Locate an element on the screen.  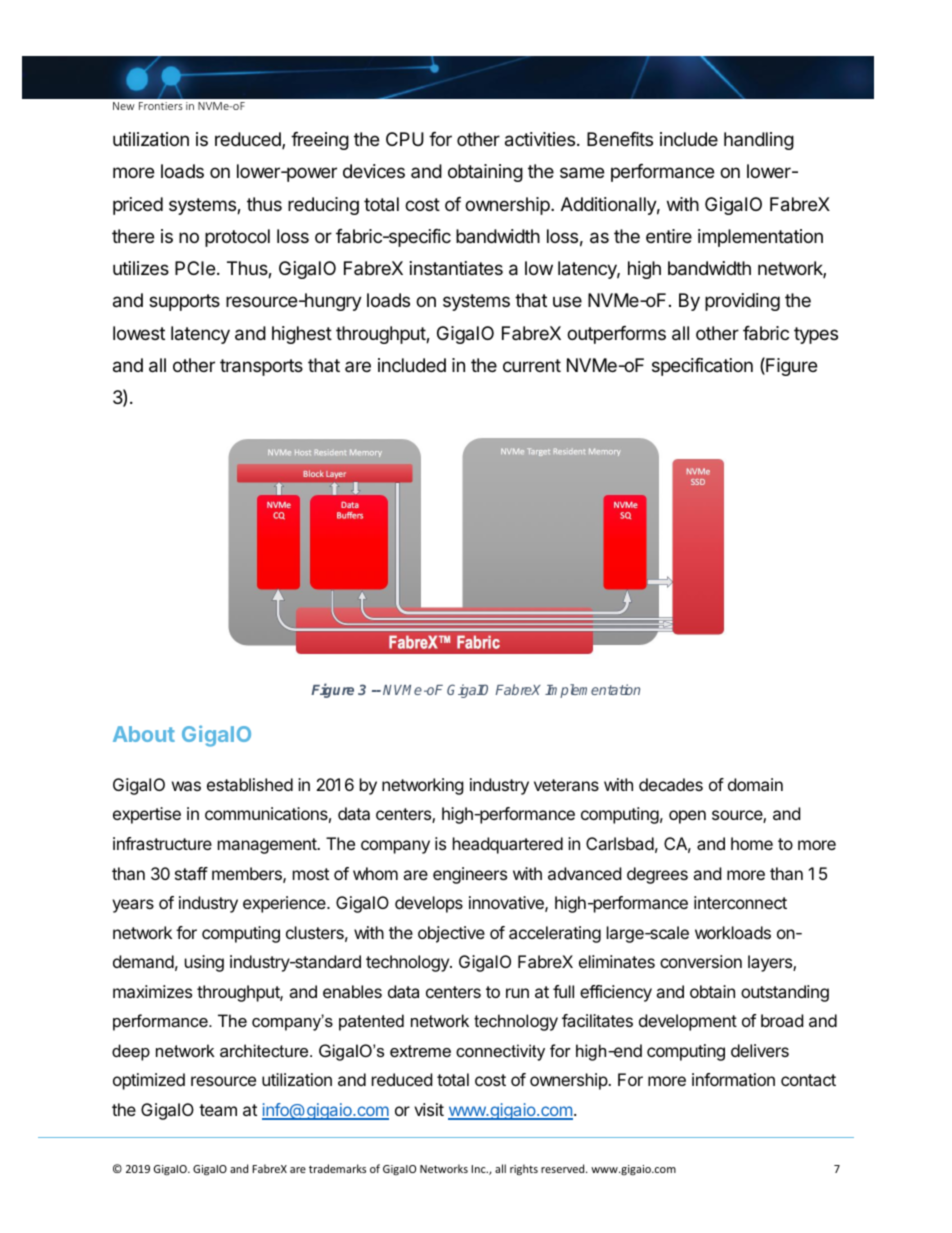
types is located at coordinates (816, 335).
